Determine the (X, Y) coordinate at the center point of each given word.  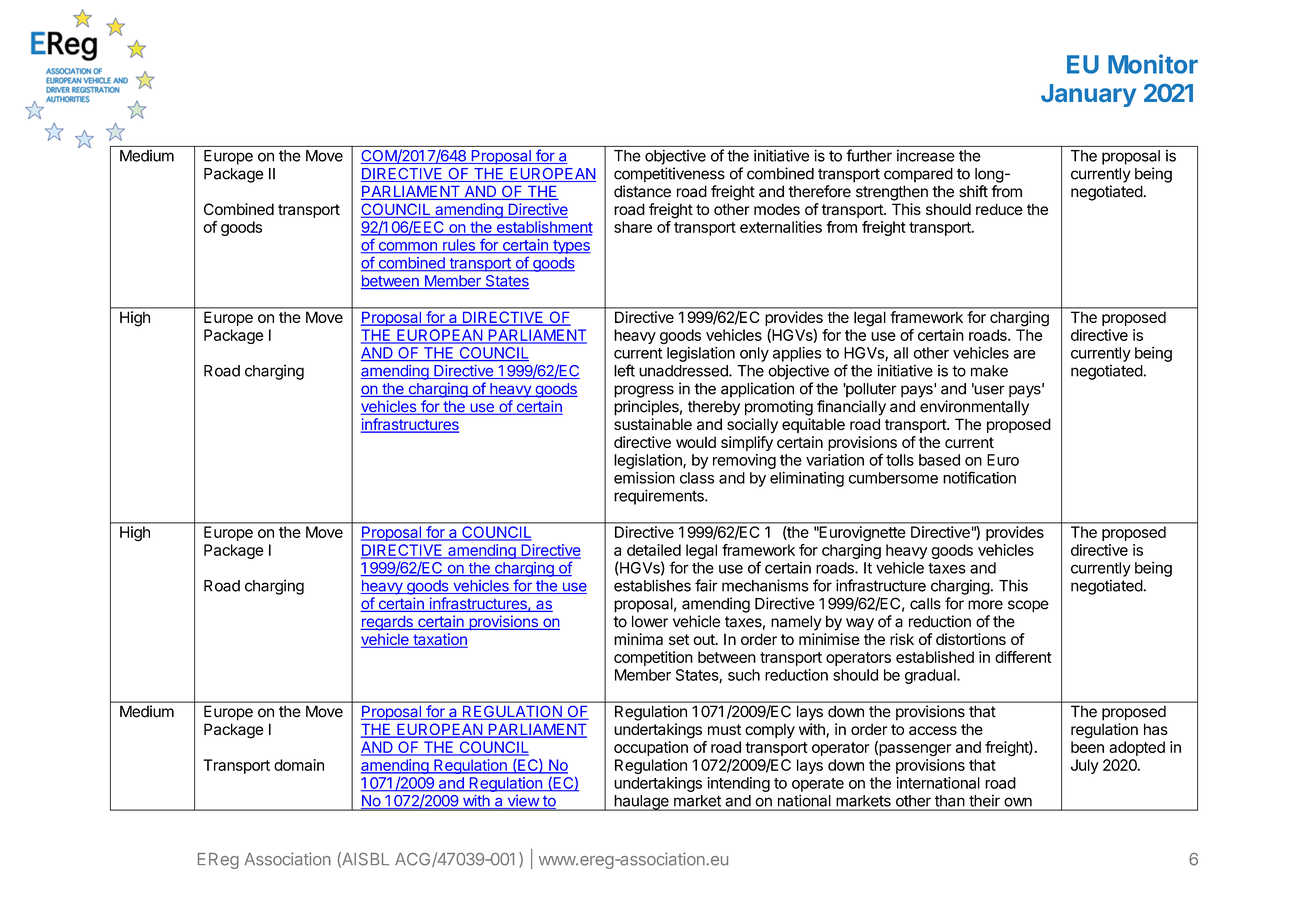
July (1085, 766)
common (407, 247)
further (869, 155)
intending (738, 784)
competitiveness (669, 175)
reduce (999, 209)
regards (388, 623)
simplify (747, 443)
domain (299, 765)
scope (1028, 606)
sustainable (653, 424)
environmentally (974, 408)
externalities (781, 227)
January (1088, 95)
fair (706, 585)
